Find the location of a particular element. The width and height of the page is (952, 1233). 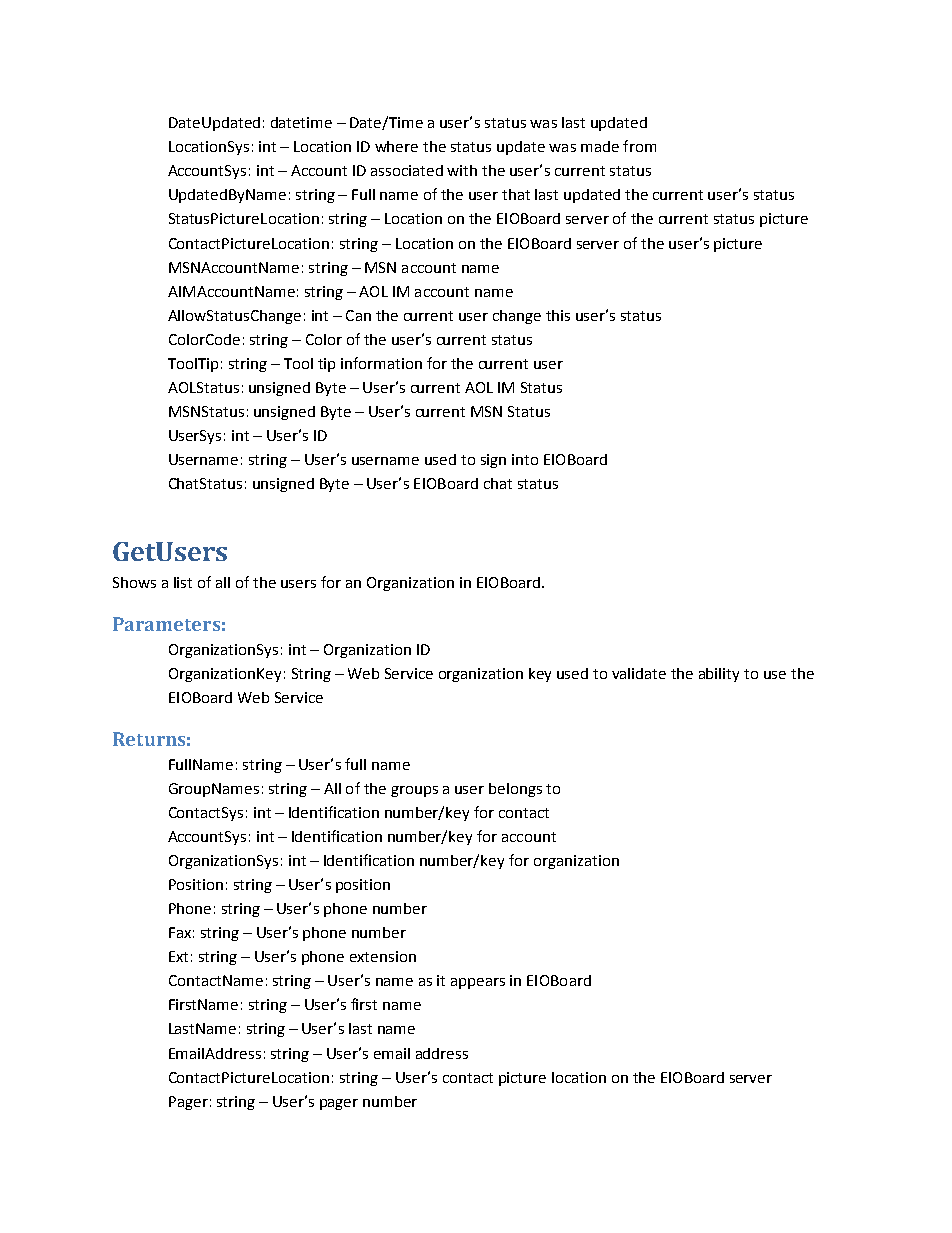

extension is located at coordinates (383, 956).
